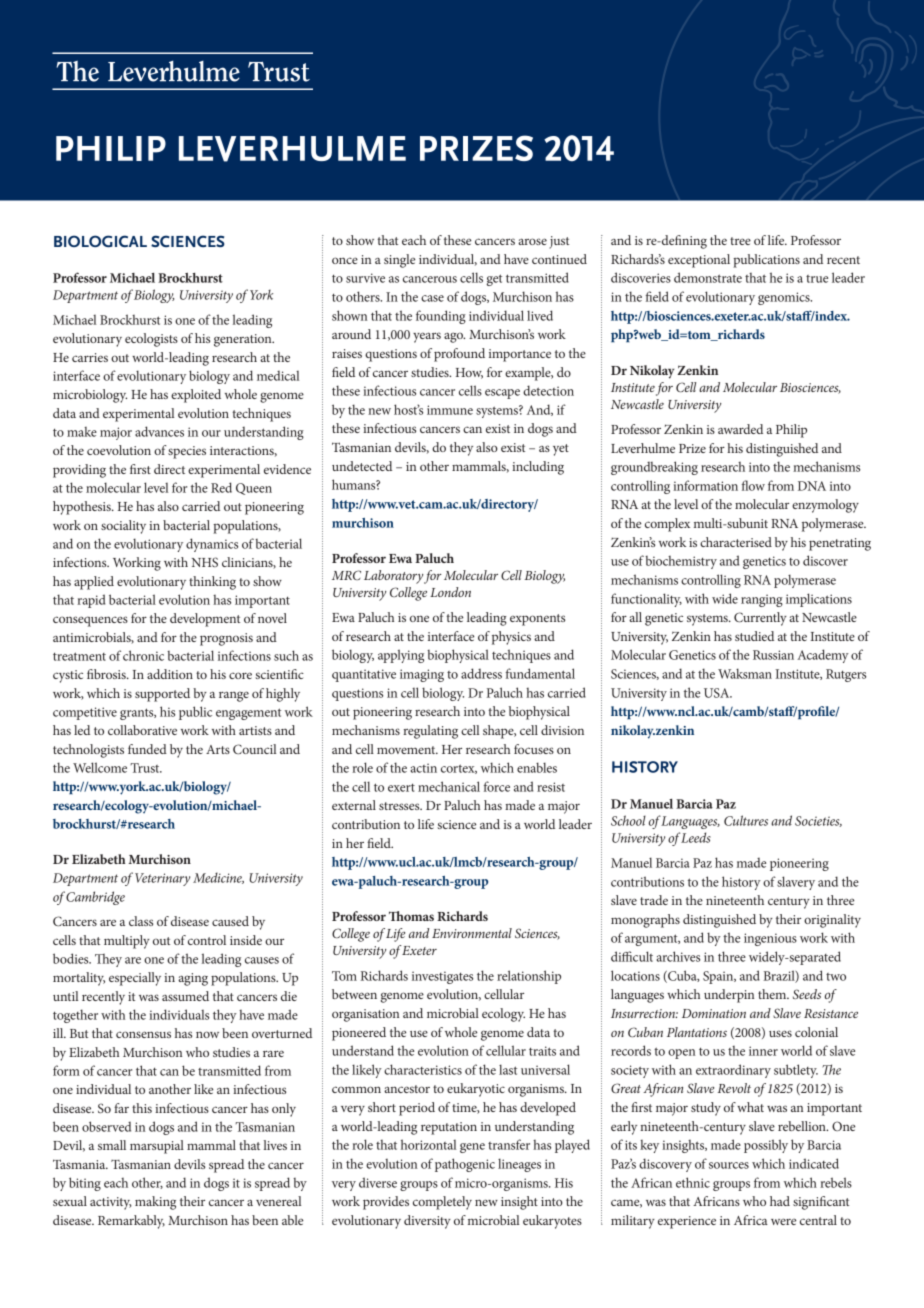 The width and height of the screenshot is (924, 1308). I want to click on demonstrate, so click(708, 277).
